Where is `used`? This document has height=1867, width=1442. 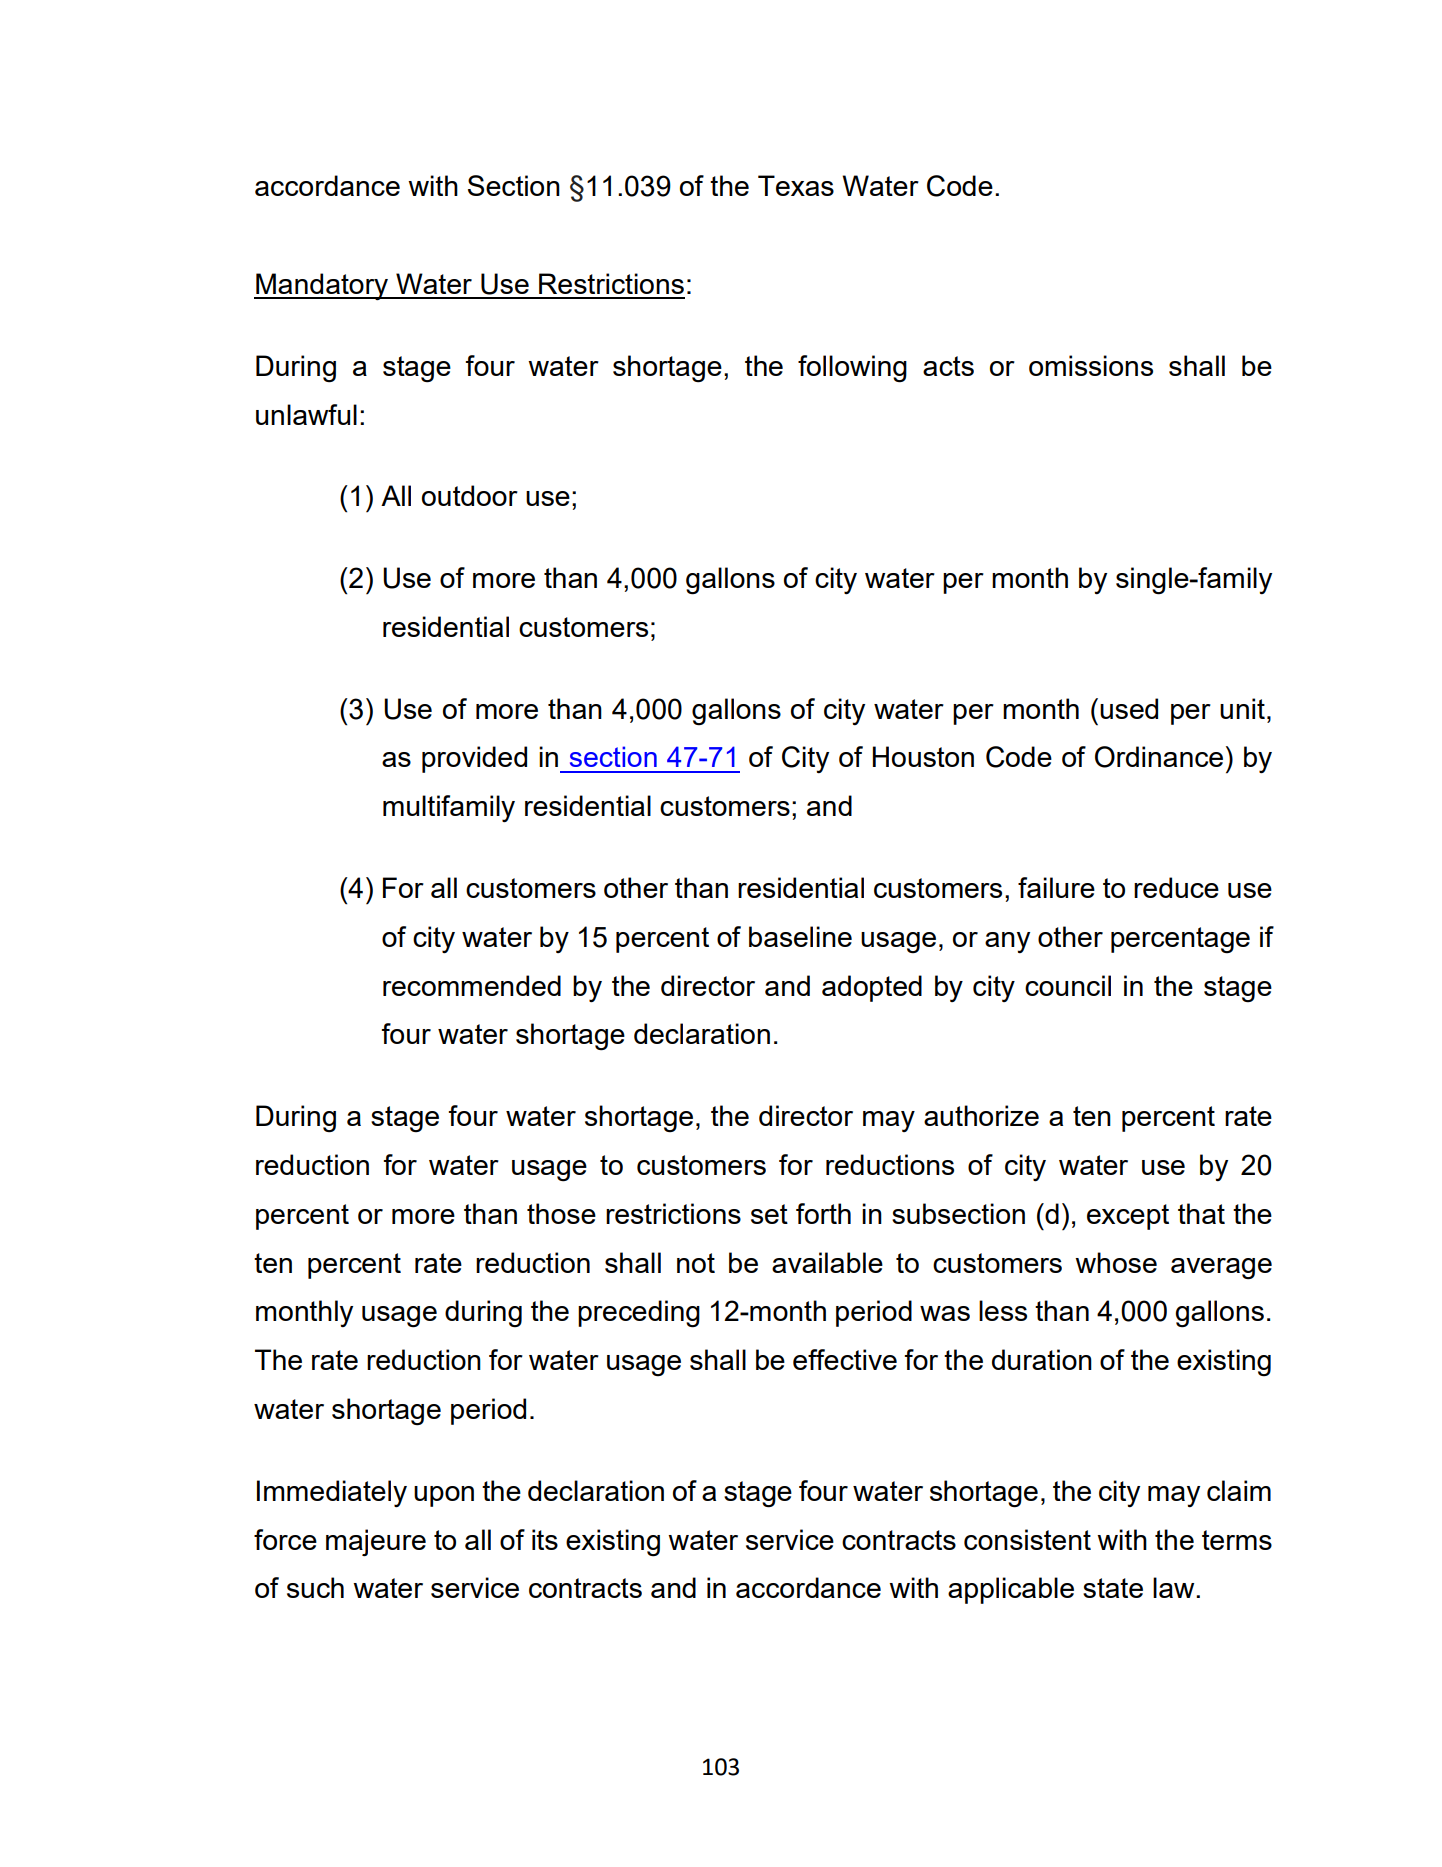
used is located at coordinates (1129, 708).
